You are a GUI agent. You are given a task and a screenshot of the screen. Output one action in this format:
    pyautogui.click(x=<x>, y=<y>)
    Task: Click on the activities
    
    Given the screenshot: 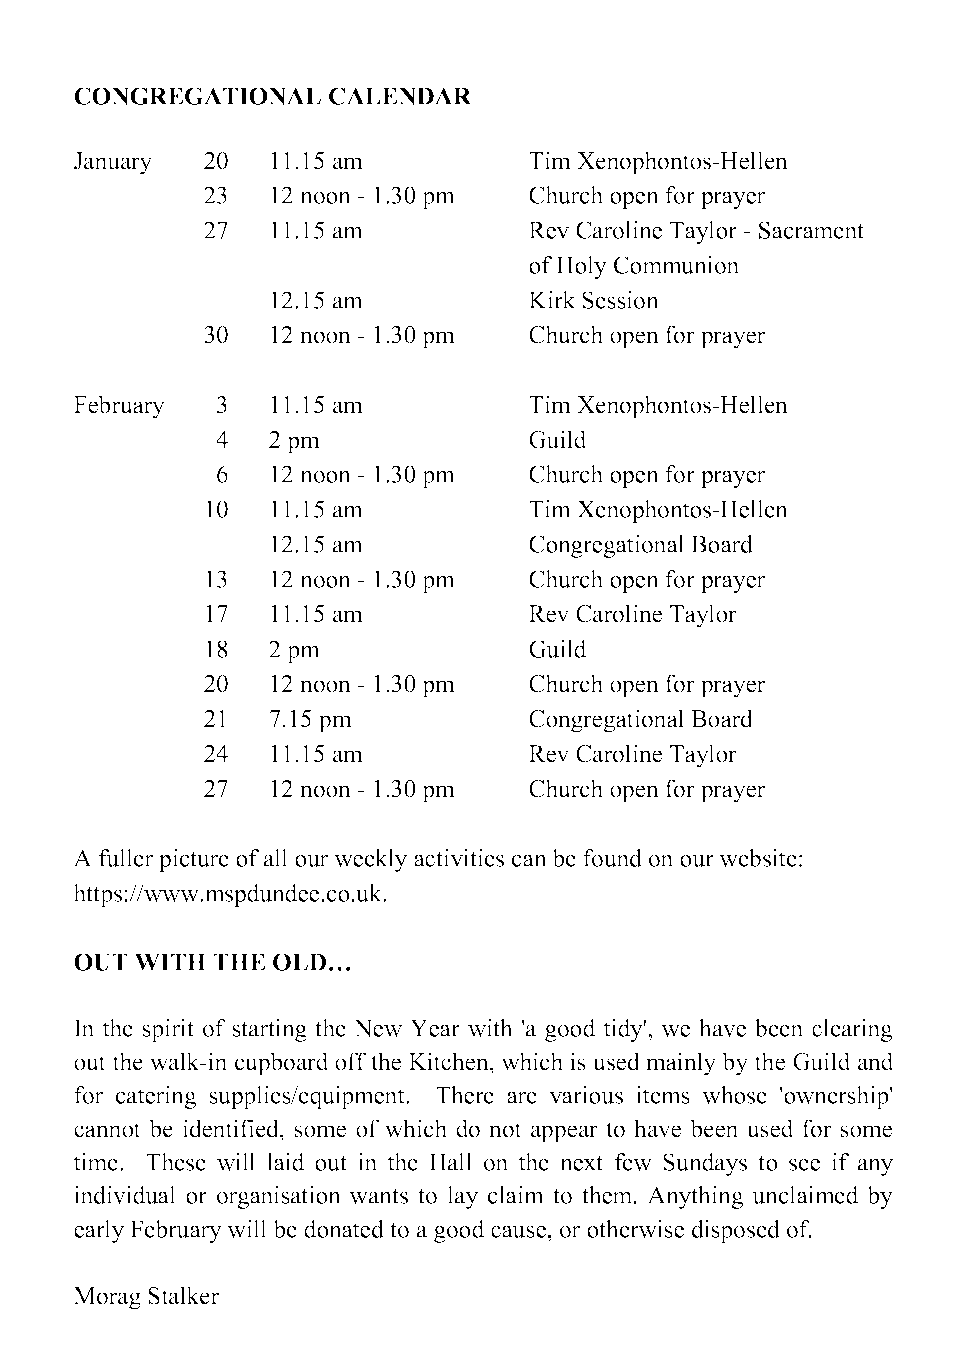 What is the action you would take?
    pyautogui.click(x=459, y=858)
